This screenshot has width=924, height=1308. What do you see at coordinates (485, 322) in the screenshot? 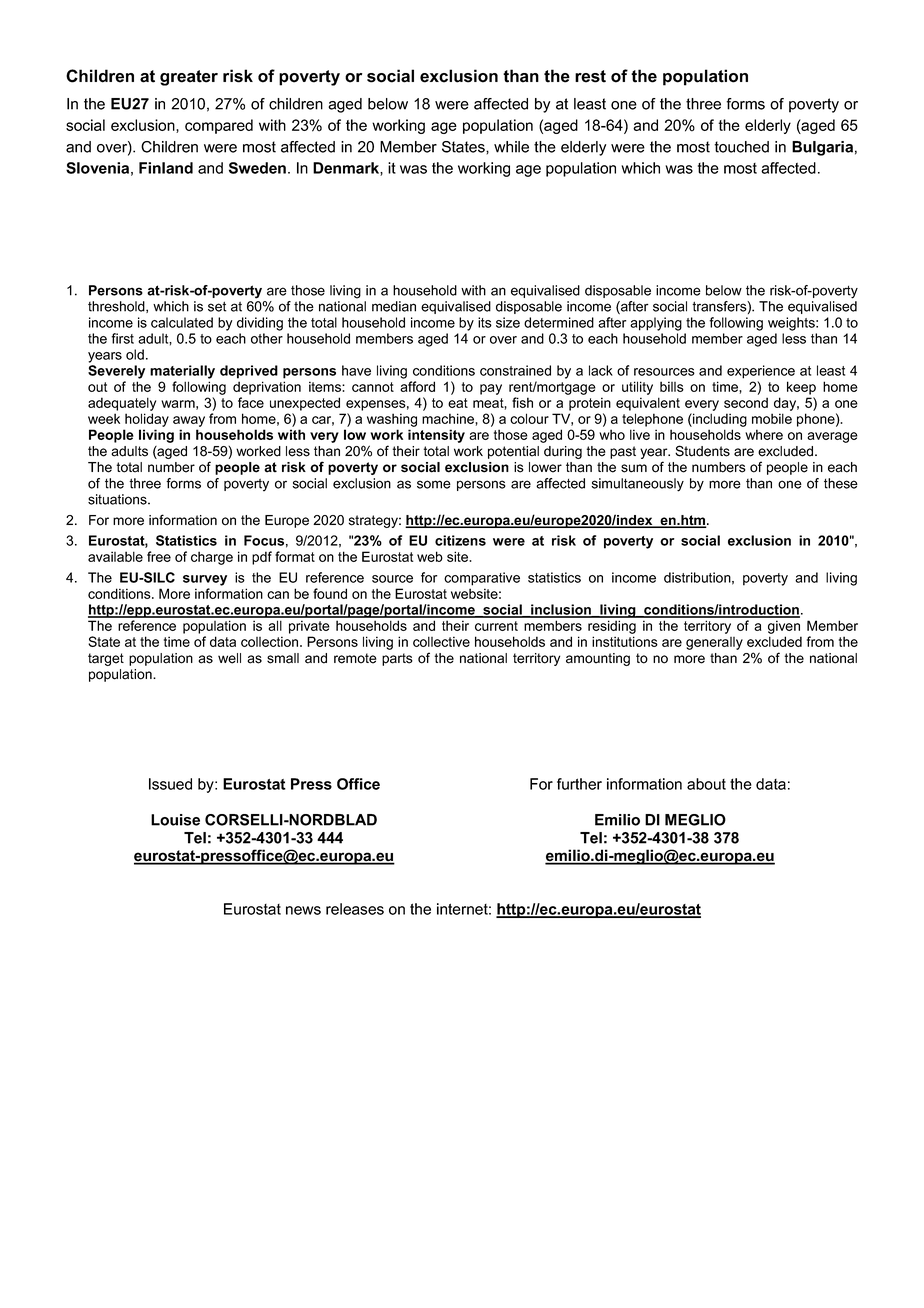
I see `its` at bounding box center [485, 322].
